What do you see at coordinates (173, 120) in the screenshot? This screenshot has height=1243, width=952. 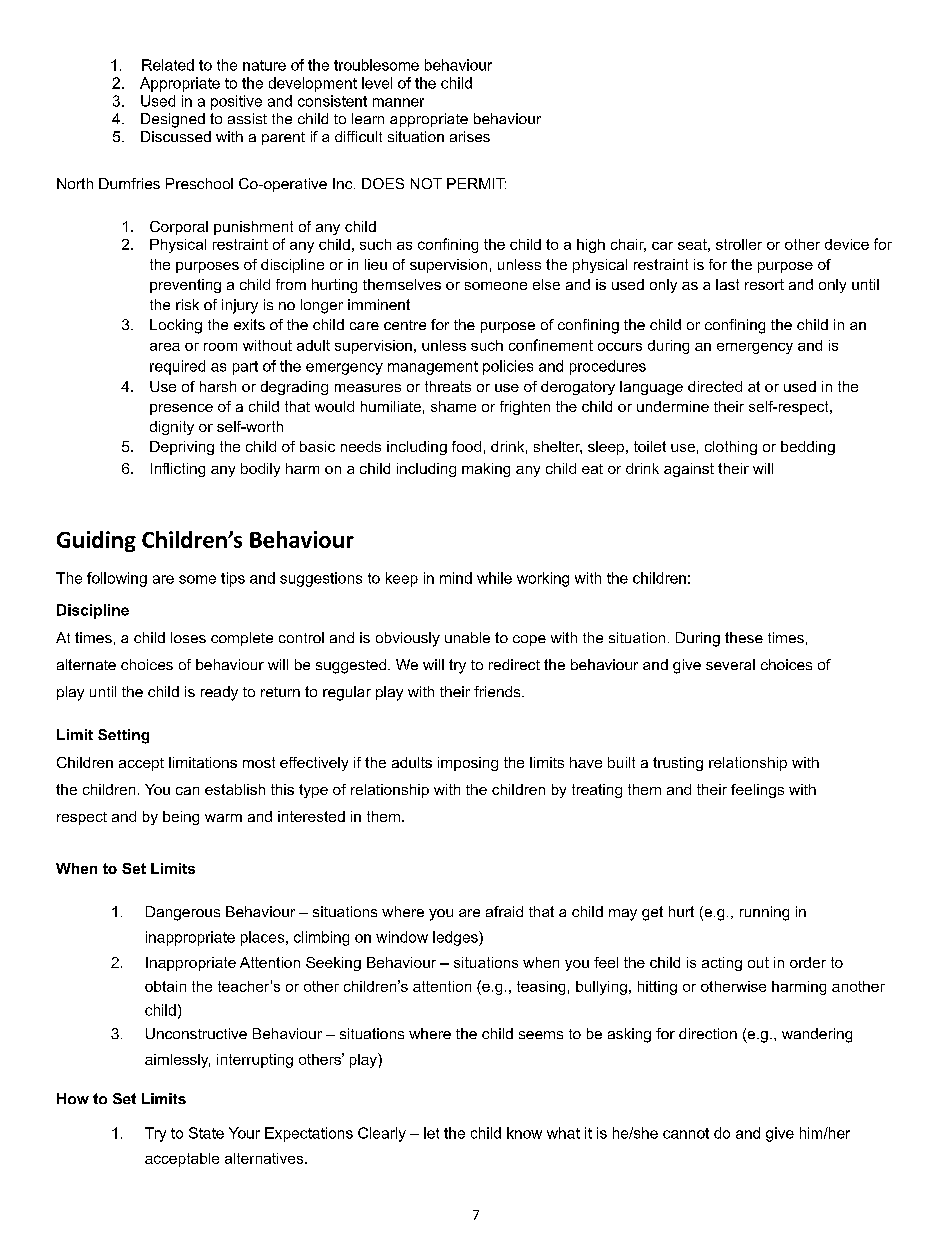 I see `Designed` at bounding box center [173, 120].
